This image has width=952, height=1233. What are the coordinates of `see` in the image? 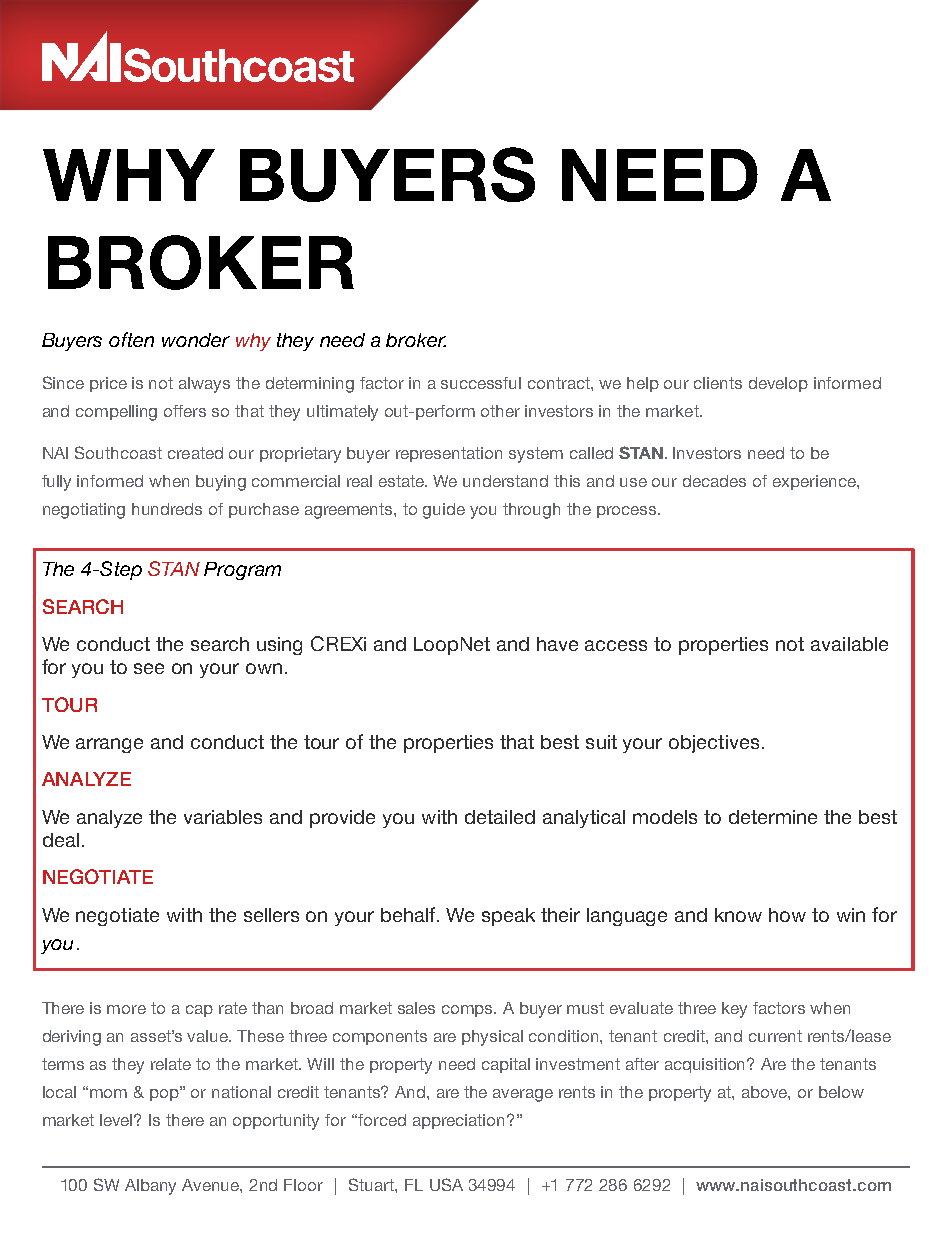 It's located at (149, 668).
